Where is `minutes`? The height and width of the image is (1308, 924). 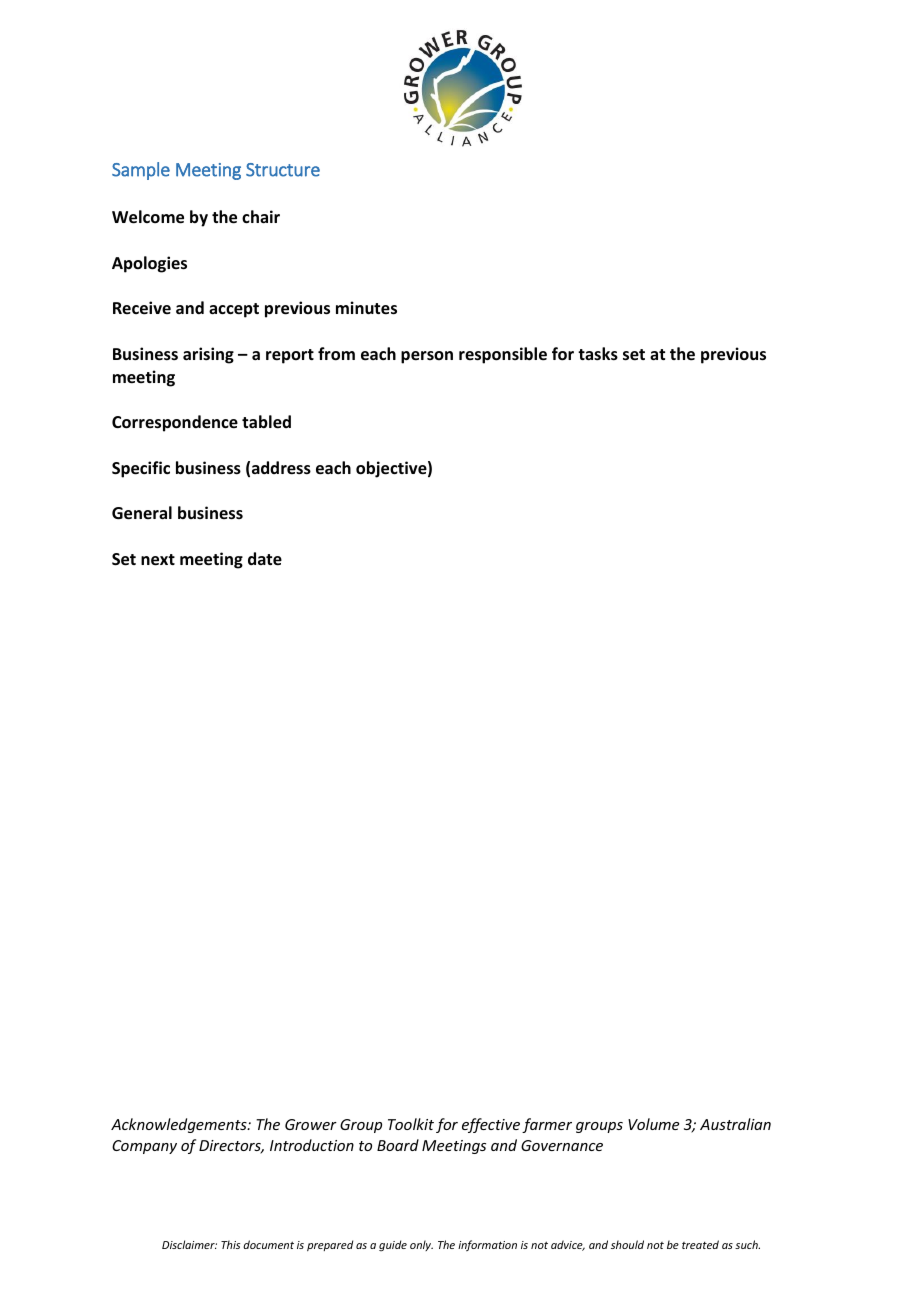
minutes is located at coordinates (366, 308).
